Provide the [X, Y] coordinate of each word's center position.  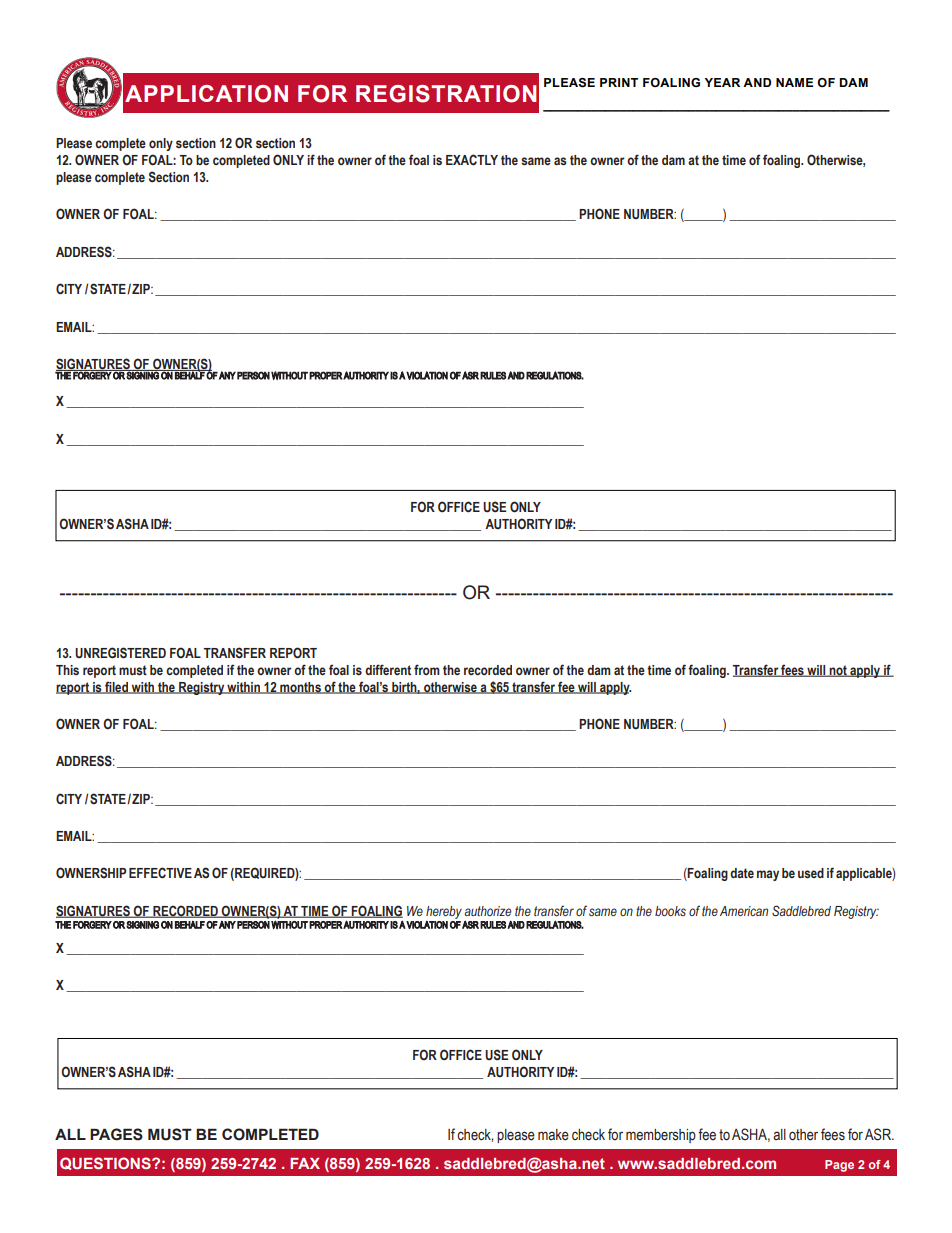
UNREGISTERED [120, 653]
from [427, 669]
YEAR [722, 82]
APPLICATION [206, 94]
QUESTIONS [106, 1163]
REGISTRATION [446, 94]
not [838, 671]
